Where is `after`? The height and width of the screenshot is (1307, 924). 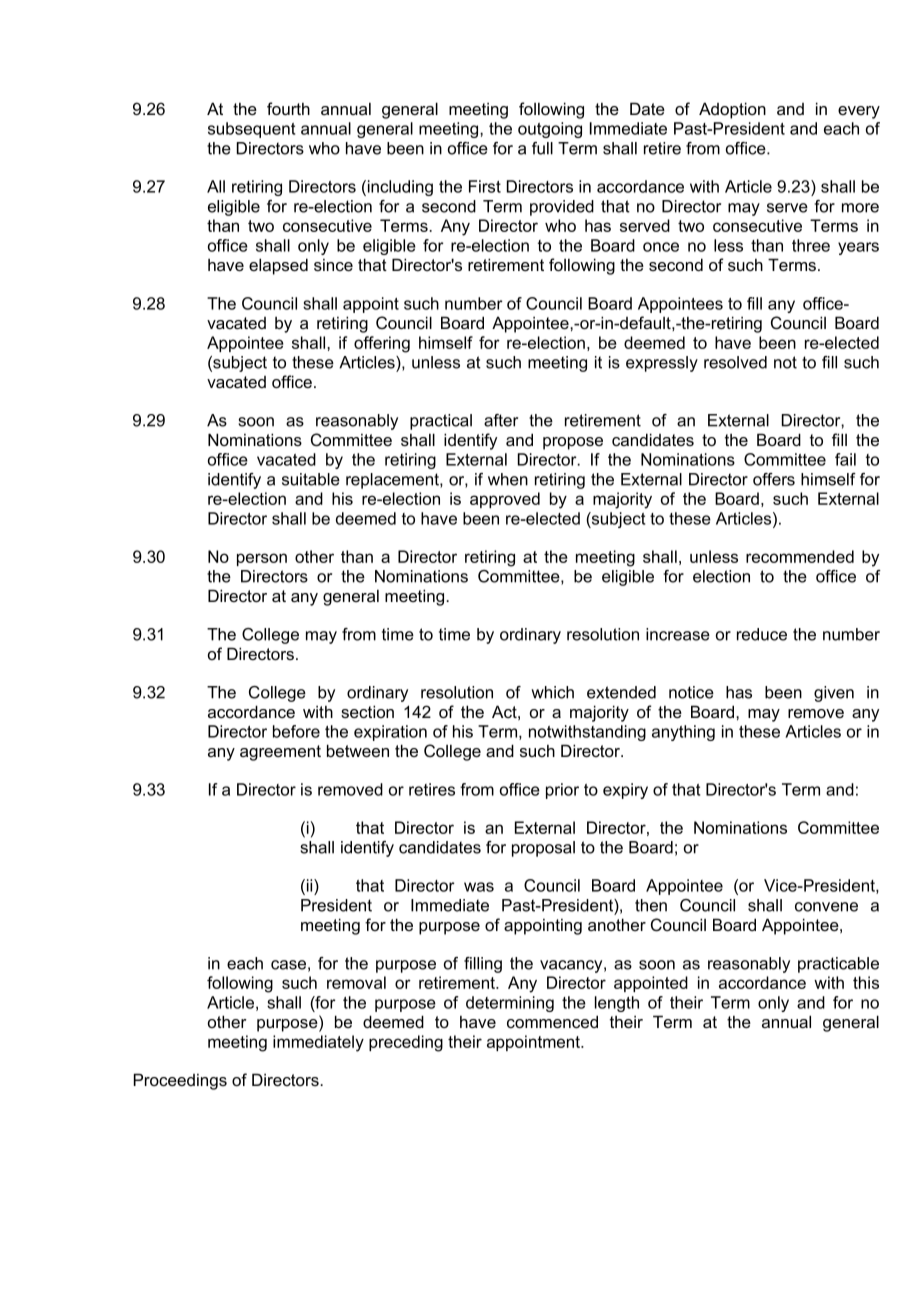
after is located at coordinates (501, 420).
